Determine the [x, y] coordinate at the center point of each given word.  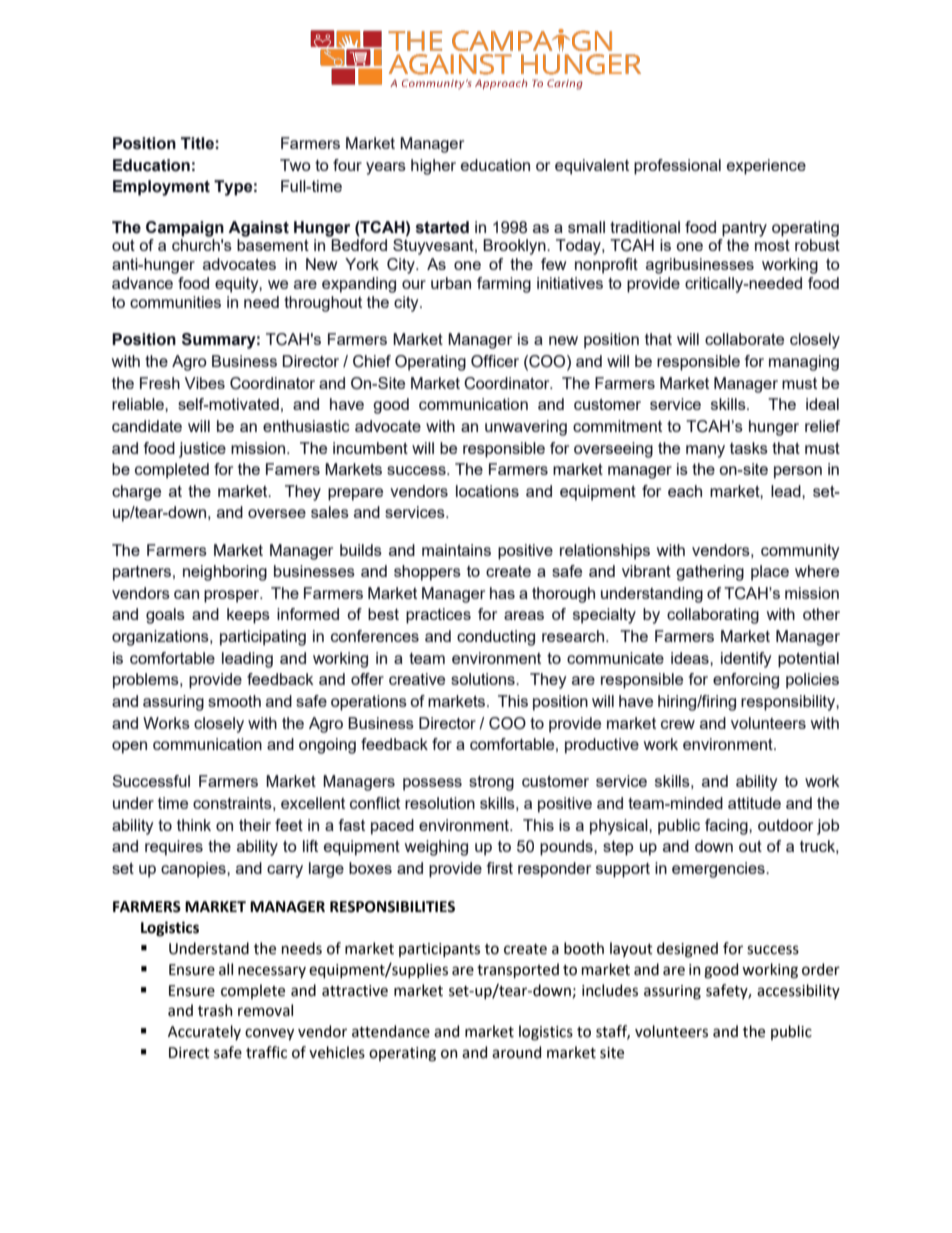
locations [487, 491]
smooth [234, 701]
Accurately [204, 1032]
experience [766, 167]
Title [197, 143]
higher [433, 167]
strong [491, 783]
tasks [749, 448]
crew [678, 724]
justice [202, 450]
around [516, 1052]
